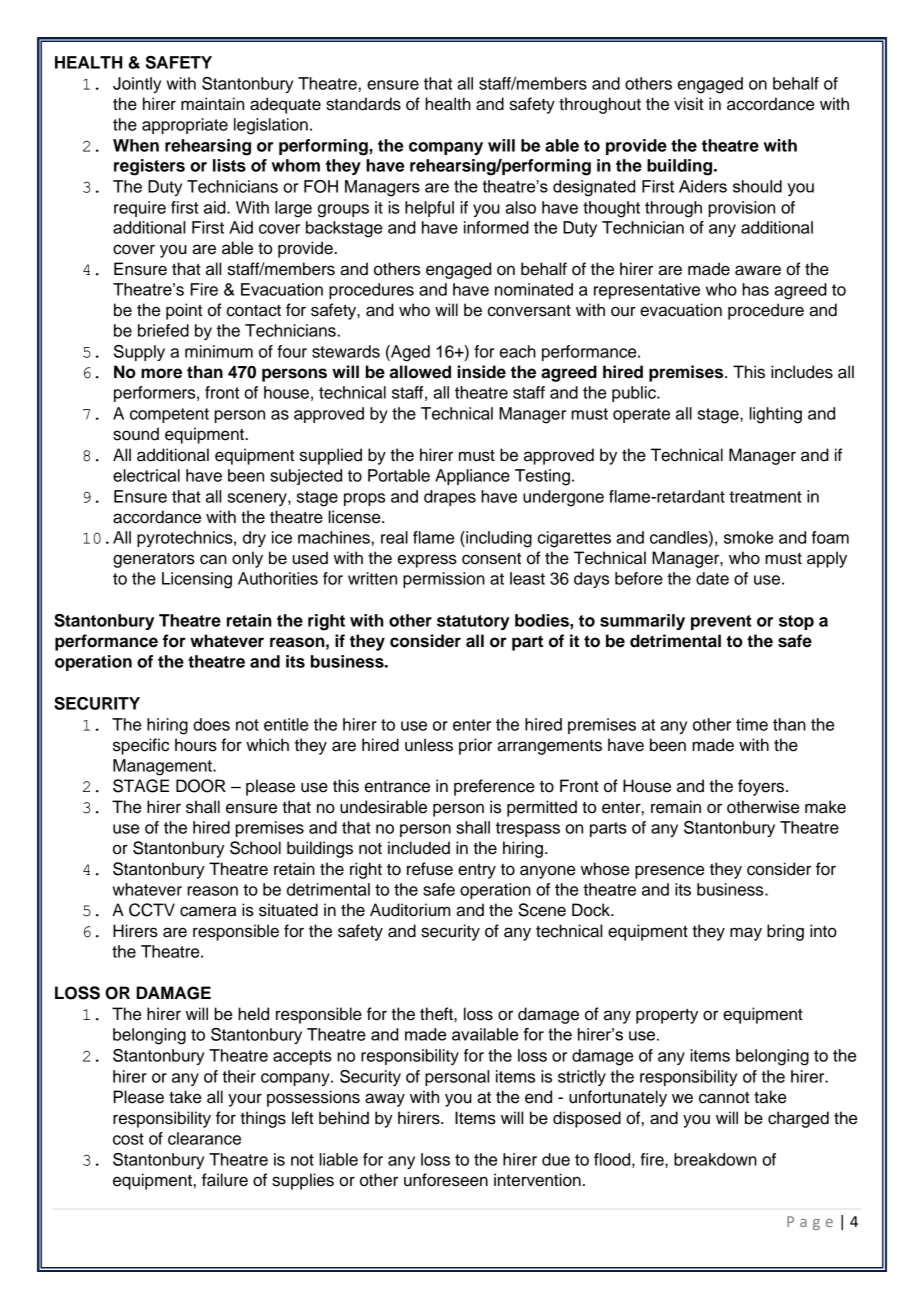  I want to click on clearance, so click(204, 1138).
